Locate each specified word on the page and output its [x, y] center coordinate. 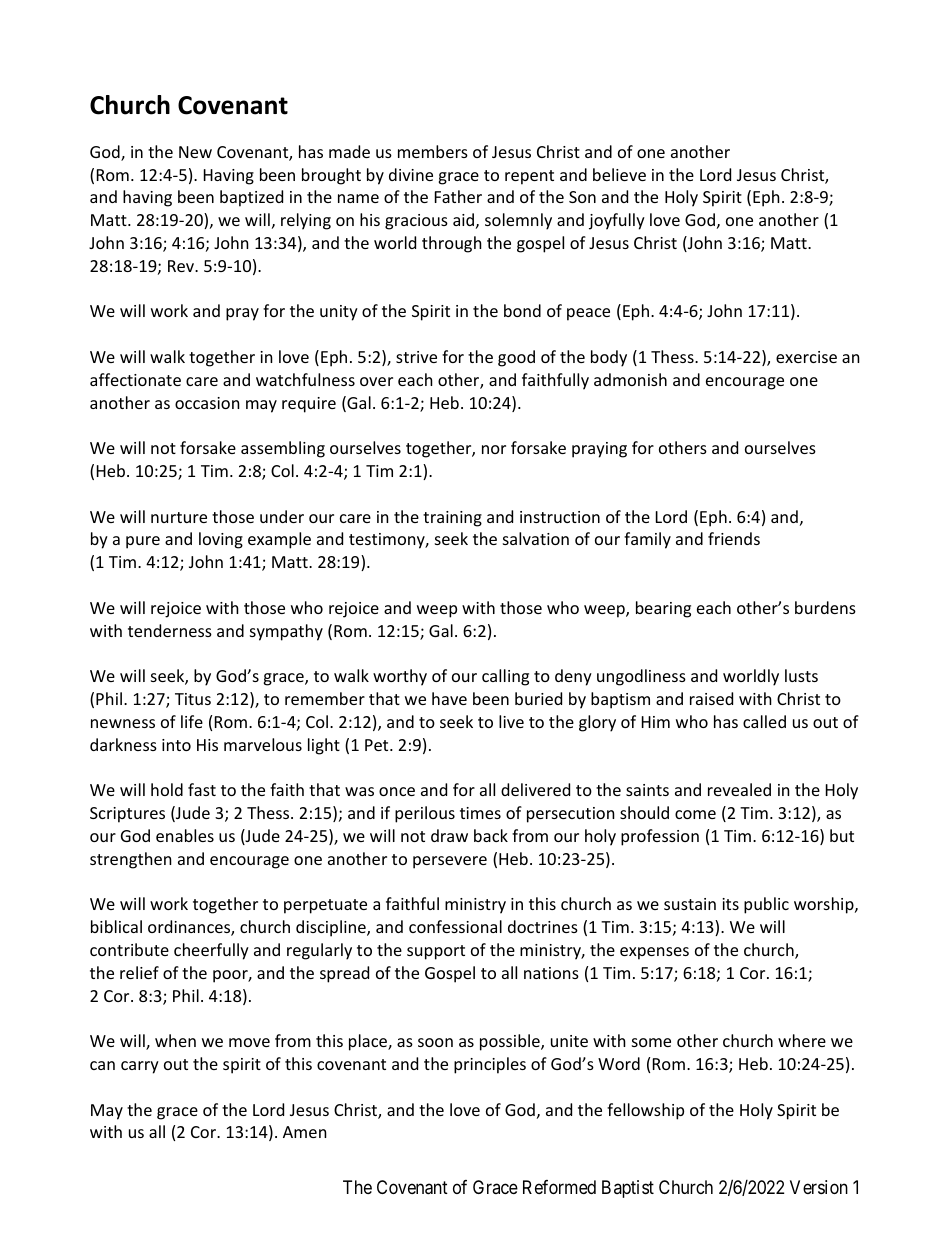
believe [619, 174]
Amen [305, 1132]
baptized [251, 198]
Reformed [559, 1187]
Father [458, 196]
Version [819, 1187]
